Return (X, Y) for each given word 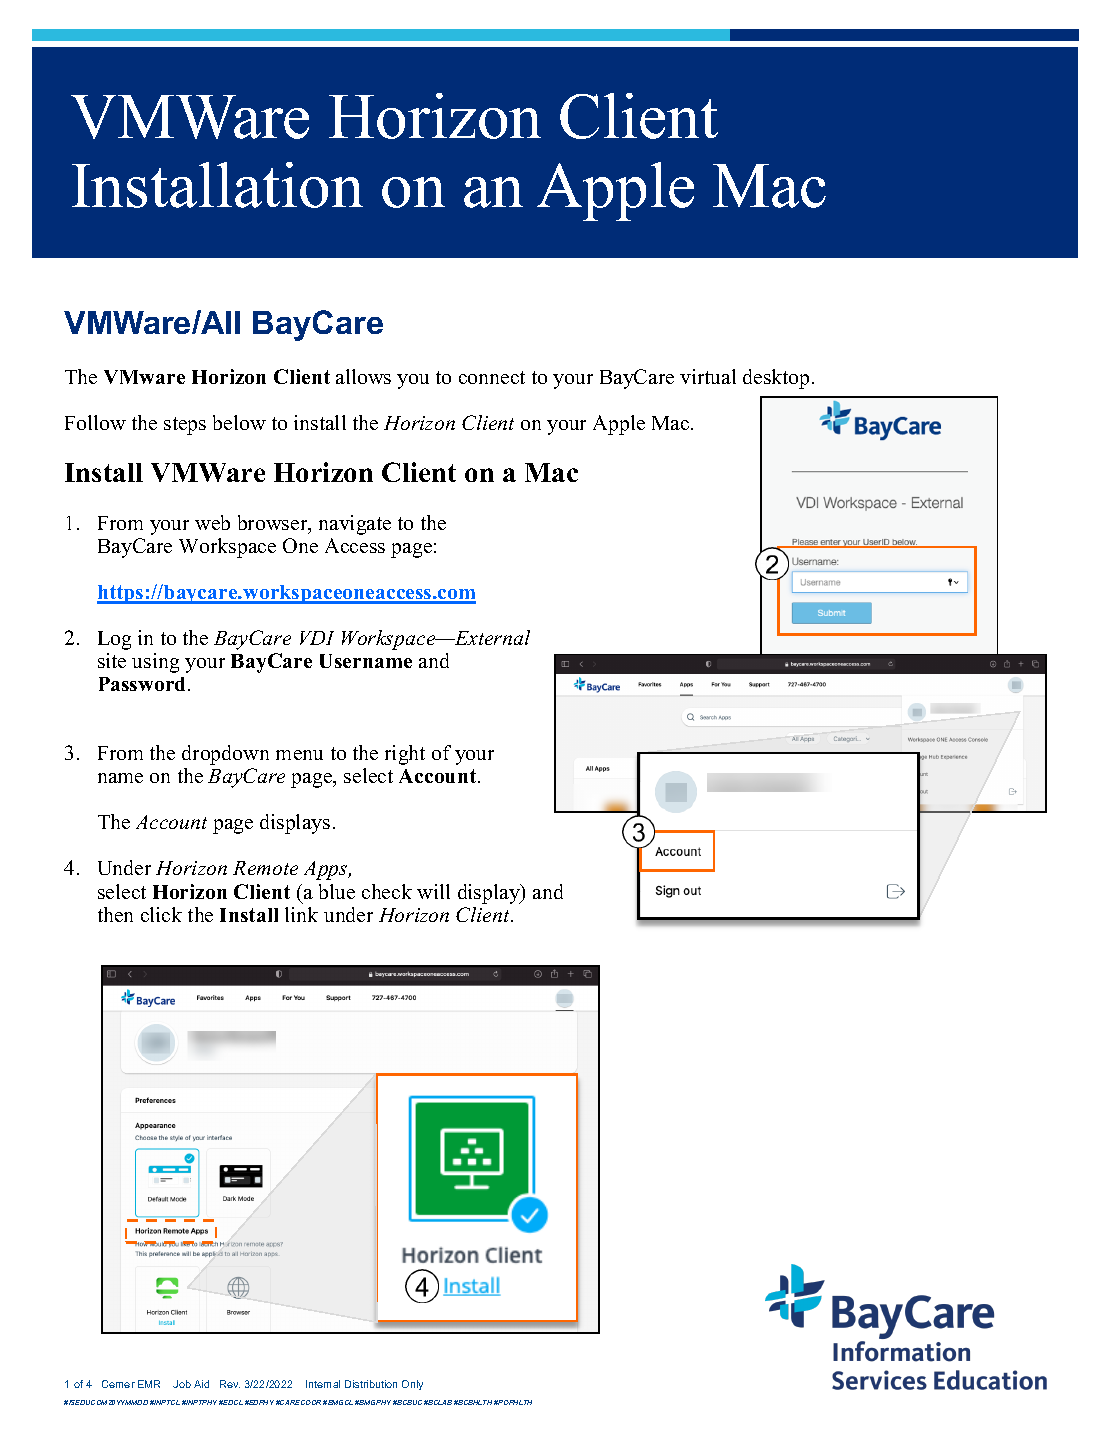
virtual (708, 376)
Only (412, 1385)
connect (492, 377)
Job (182, 1384)
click (161, 914)
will (433, 891)
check (387, 891)
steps (185, 426)
